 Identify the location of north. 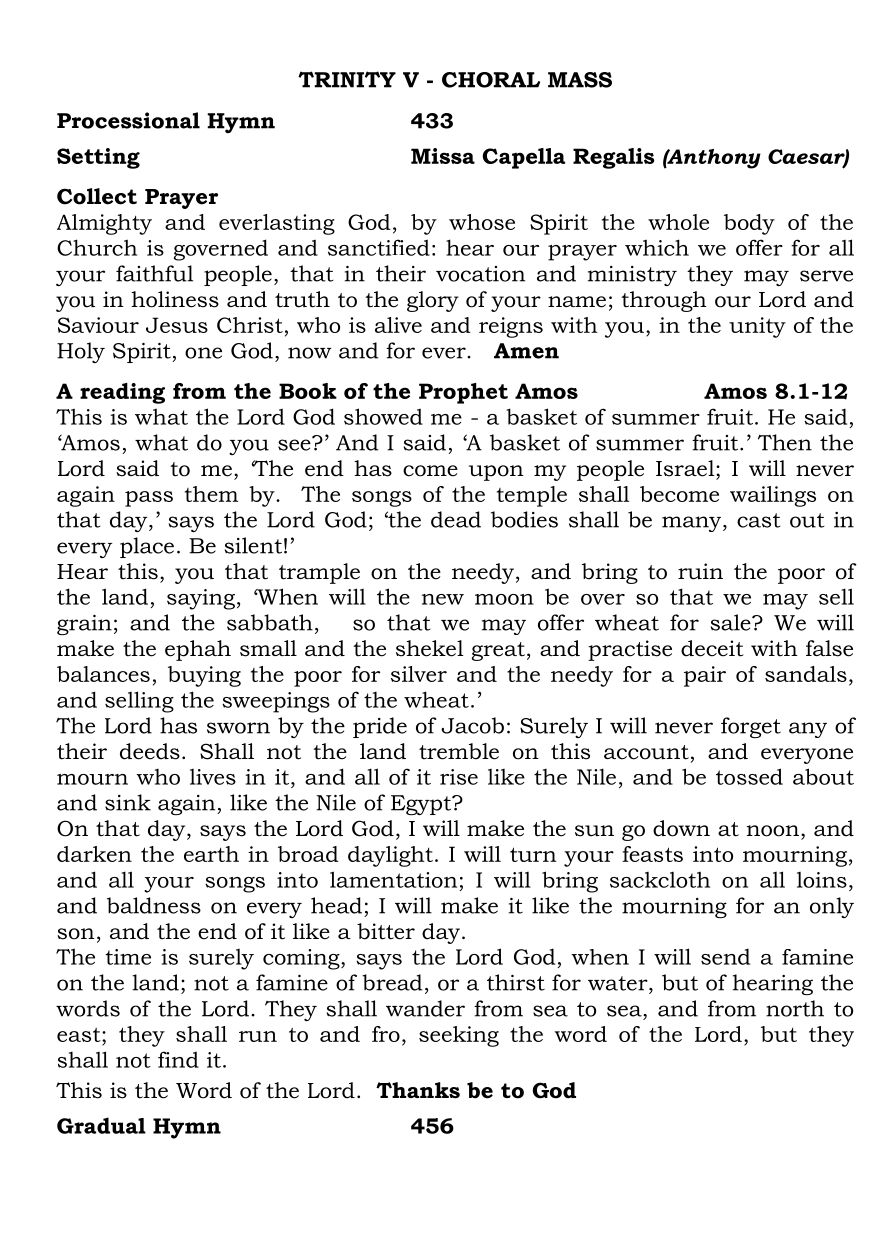
(795, 1008).
